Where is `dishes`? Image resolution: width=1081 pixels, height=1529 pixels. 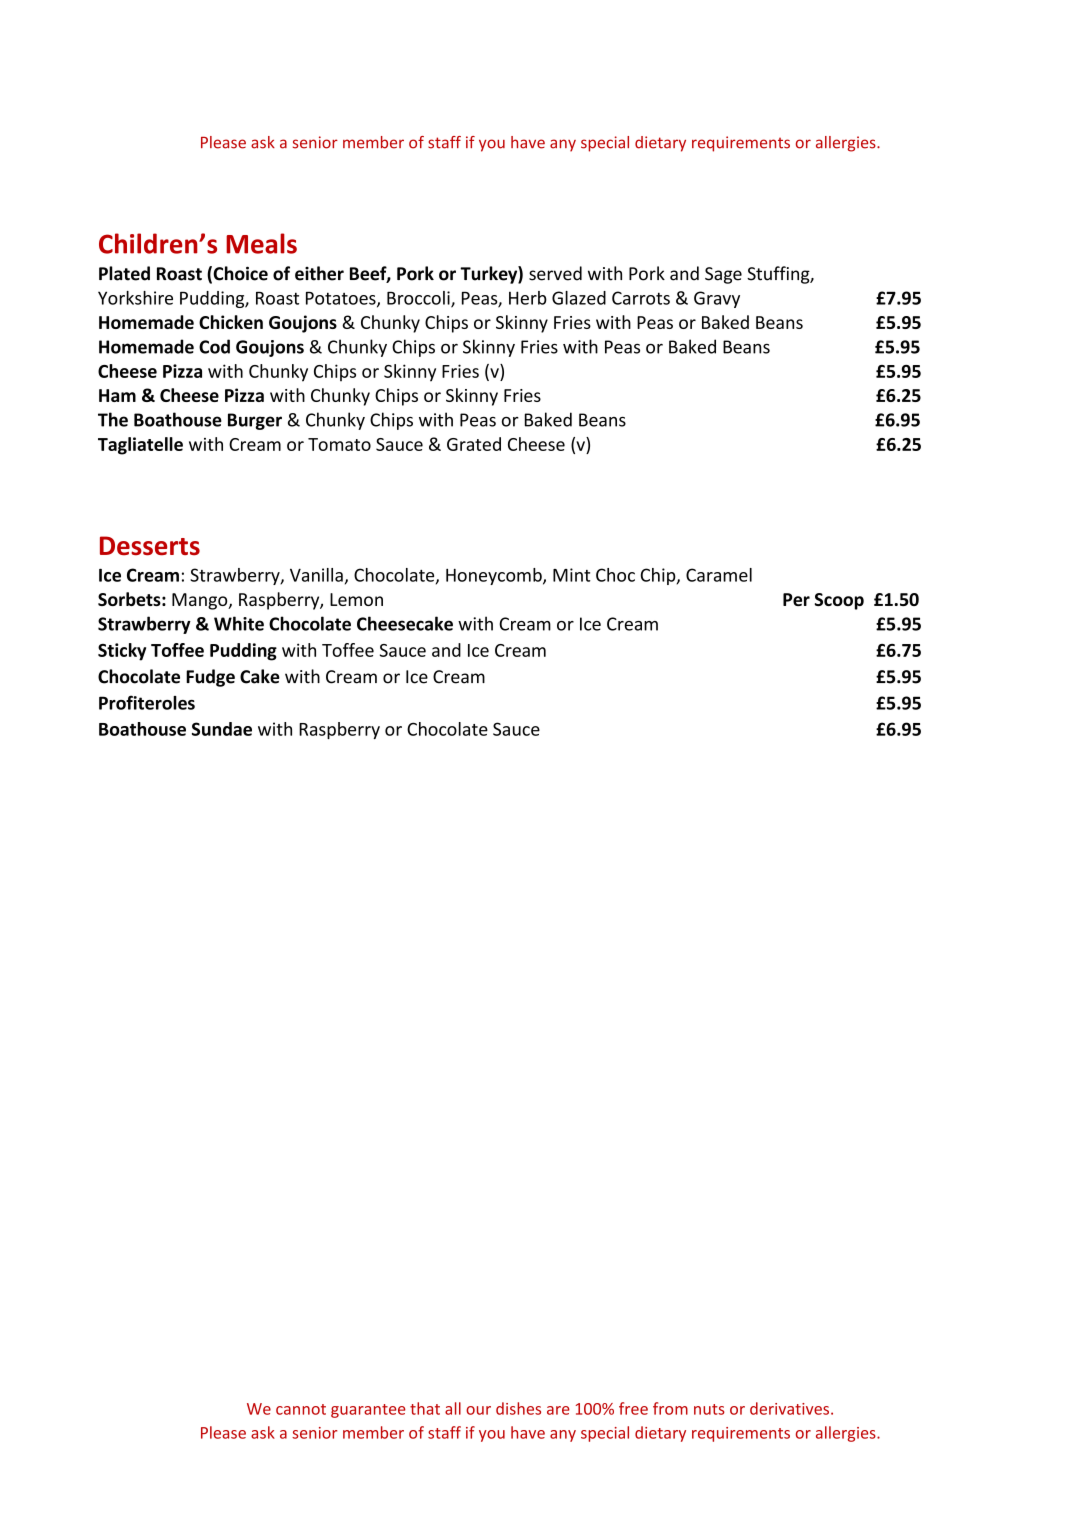 dishes is located at coordinates (518, 1408).
